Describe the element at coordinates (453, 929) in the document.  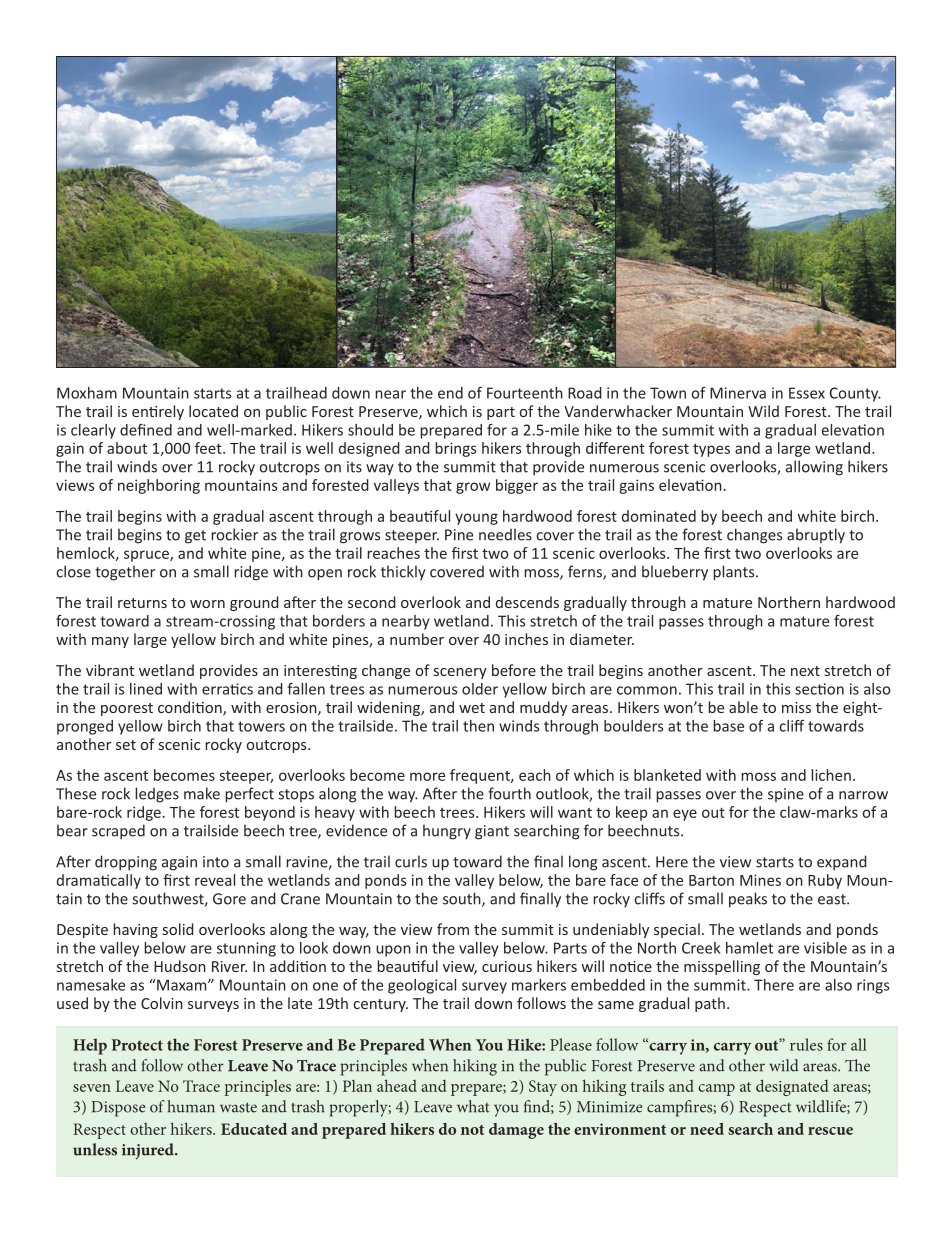
I see `from` at that location.
